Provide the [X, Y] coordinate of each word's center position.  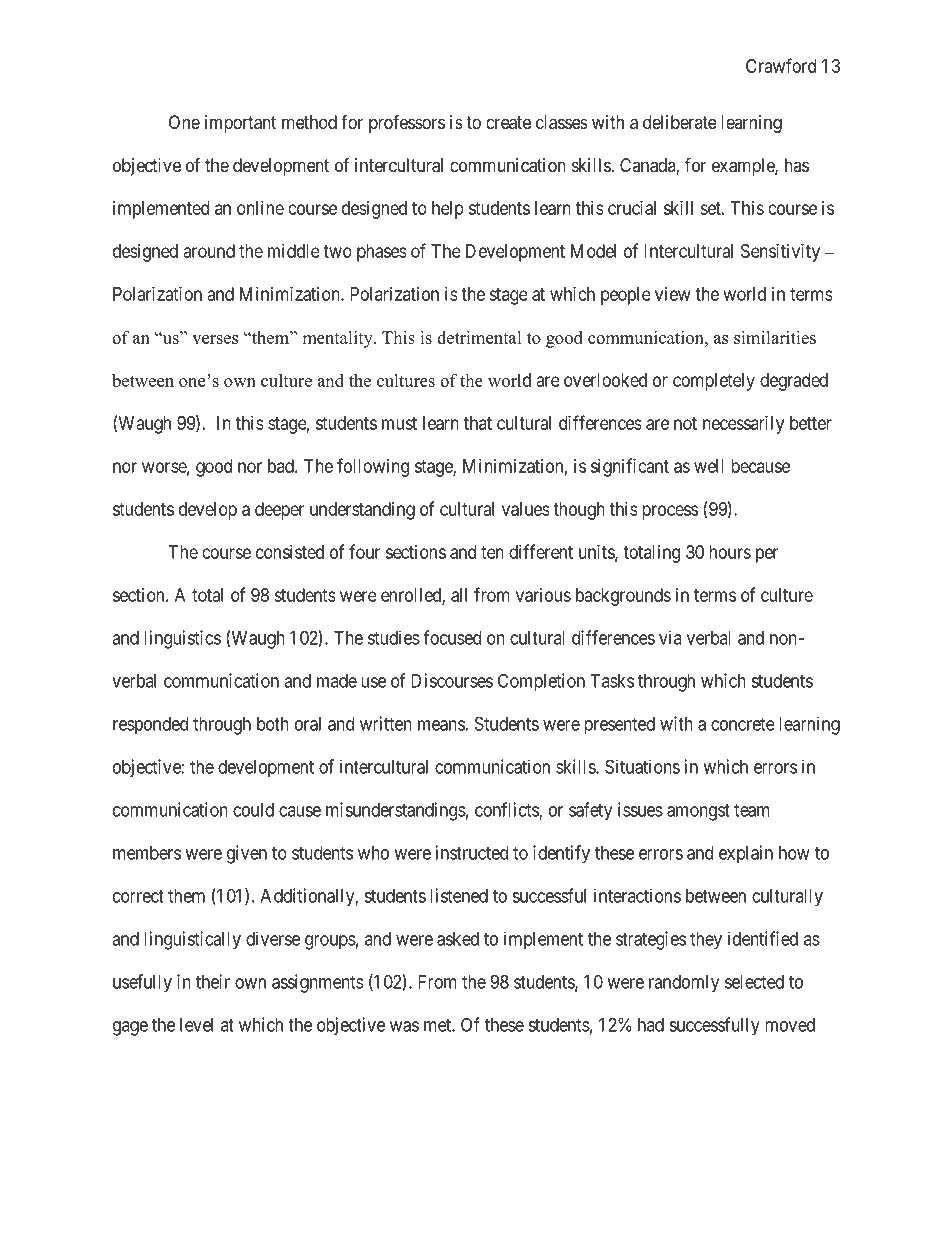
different [541, 551]
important [240, 124]
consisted [290, 552]
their [213, 981]
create [508, 123]
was [404, 1026]
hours [730, 552]
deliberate [680, 122]
